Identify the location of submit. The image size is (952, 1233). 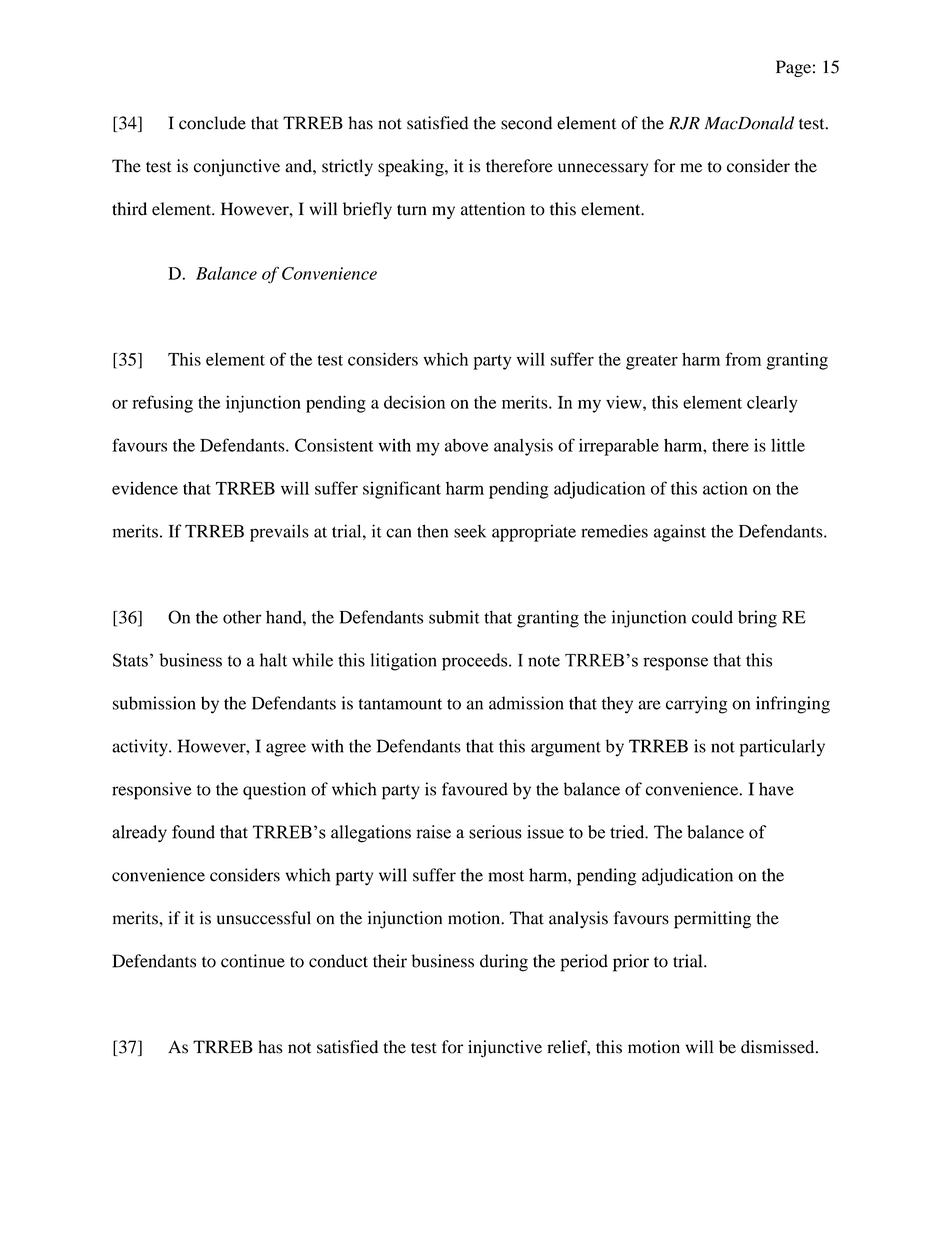
(454, 617).
